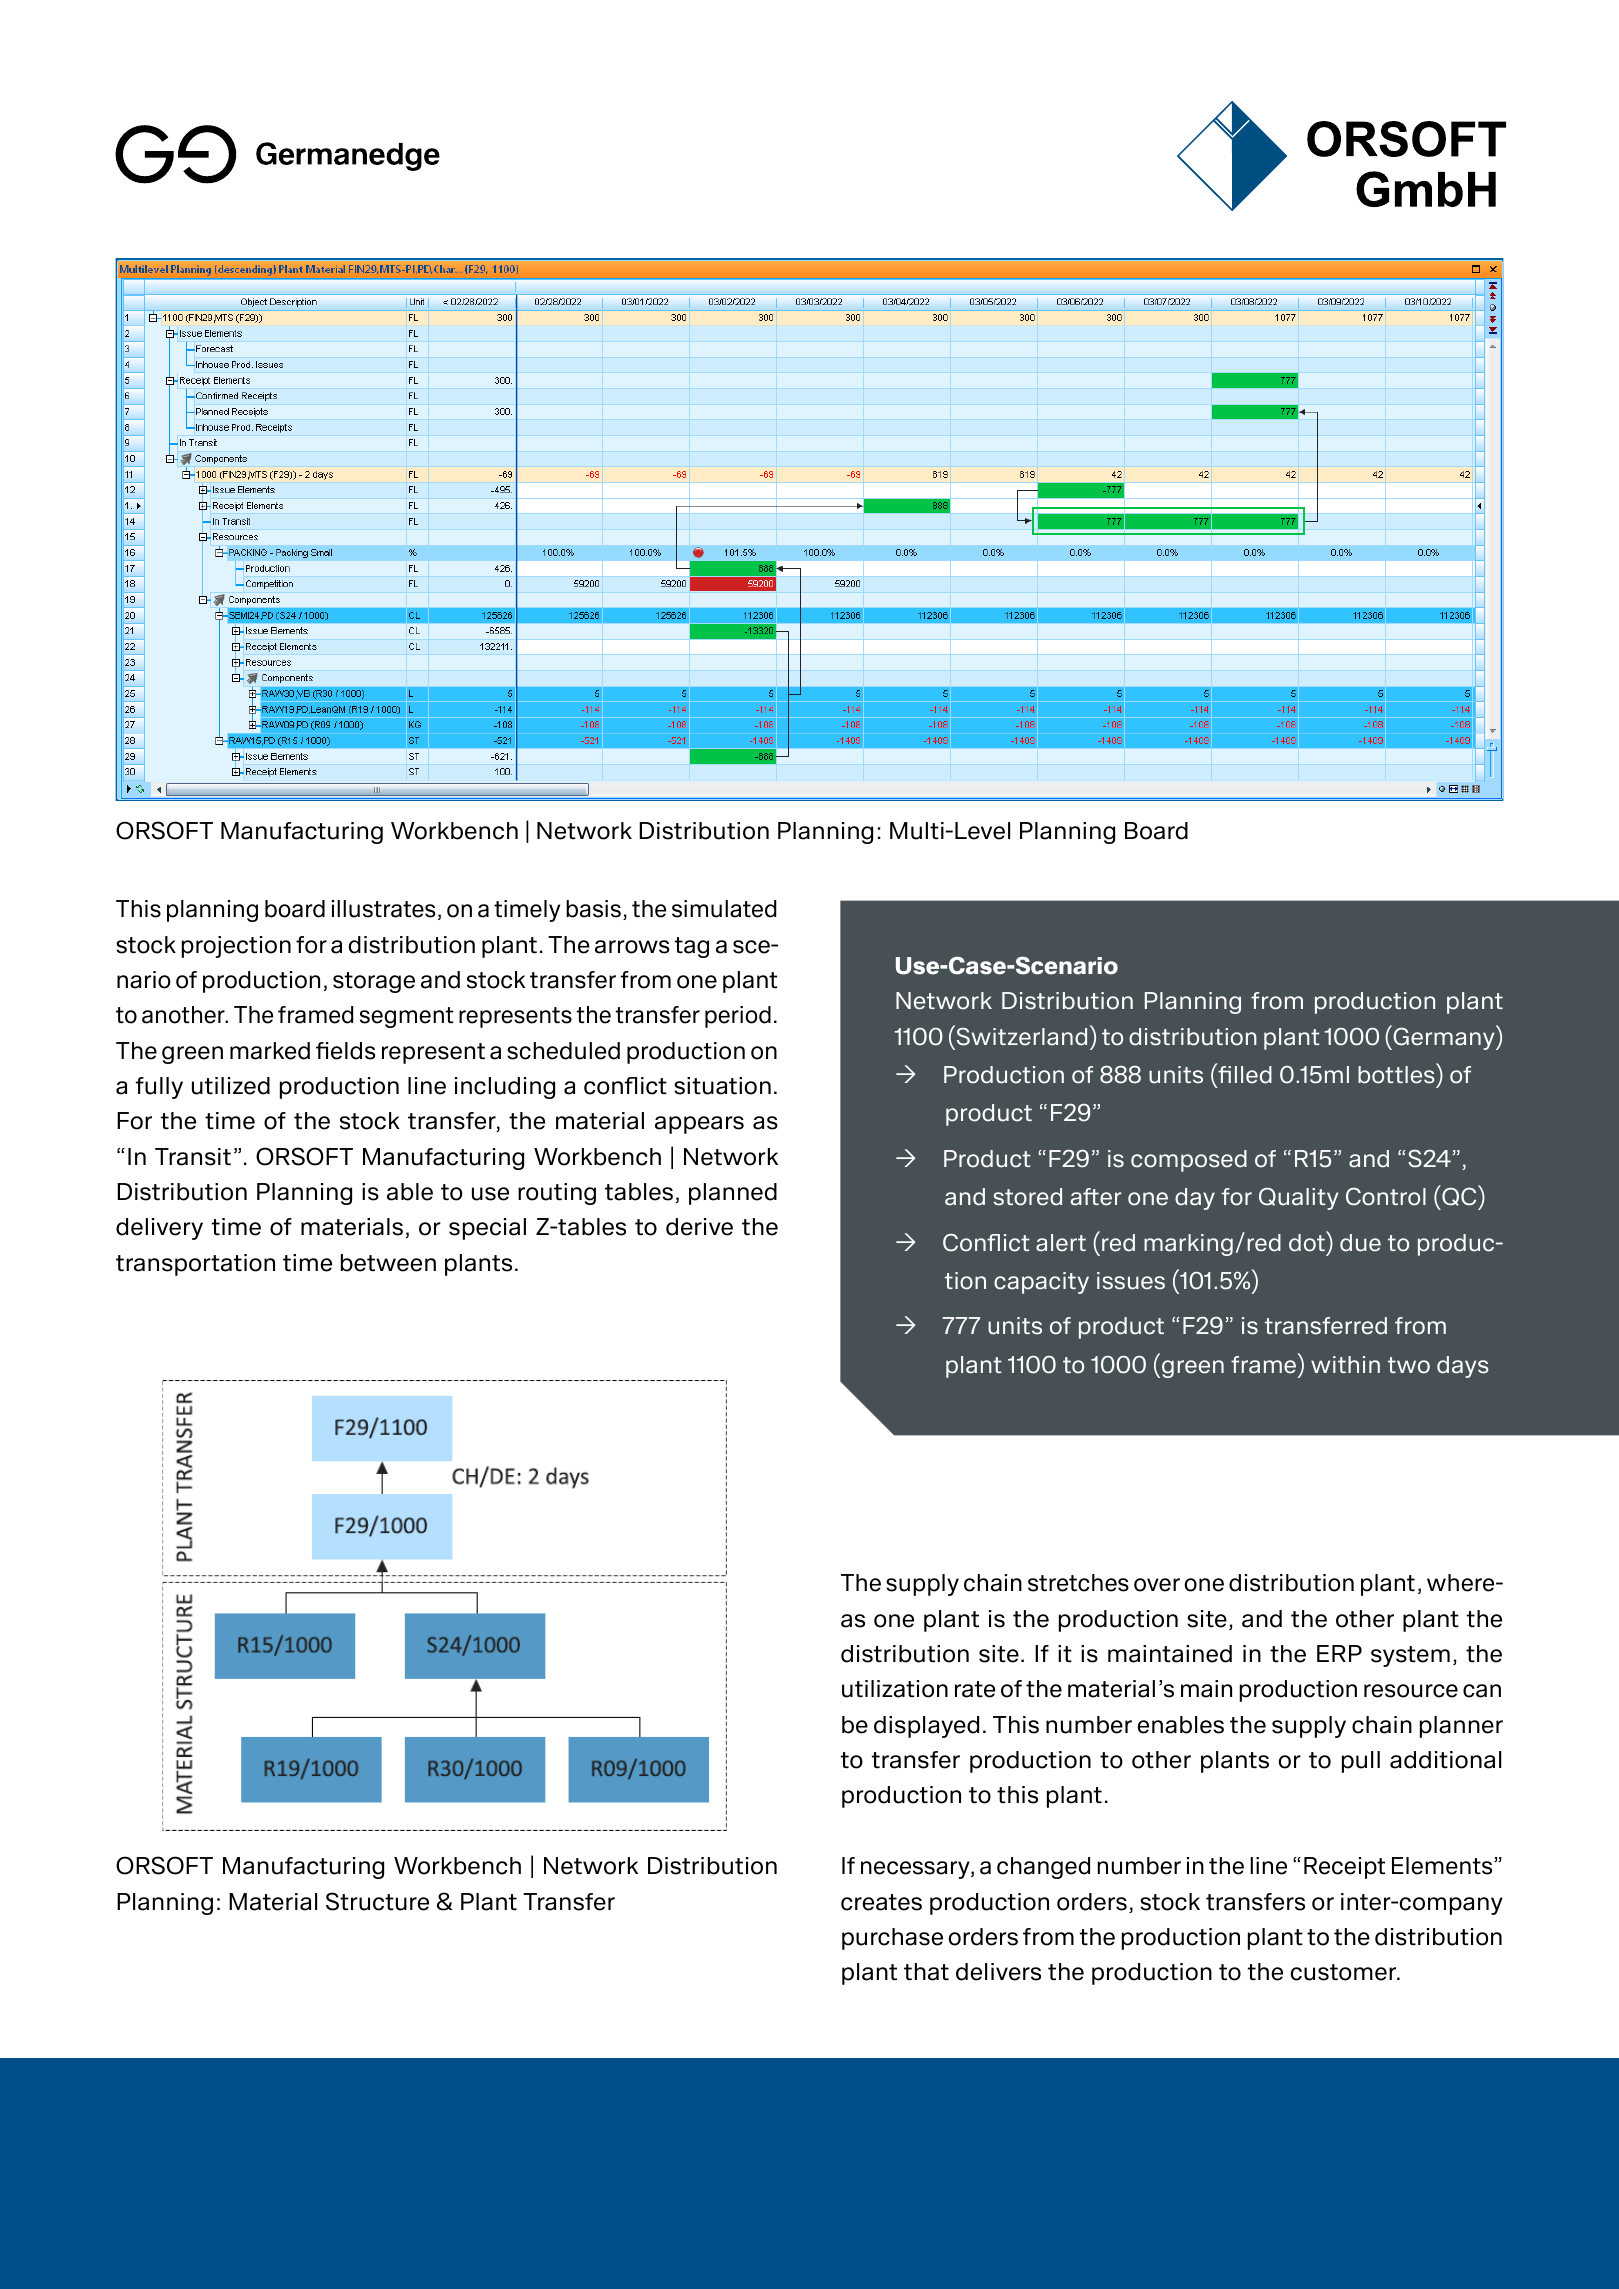 Image resolution: width=1619 pixels, height=2289 pixels. I want to click on within, so click(1345, 1364).
